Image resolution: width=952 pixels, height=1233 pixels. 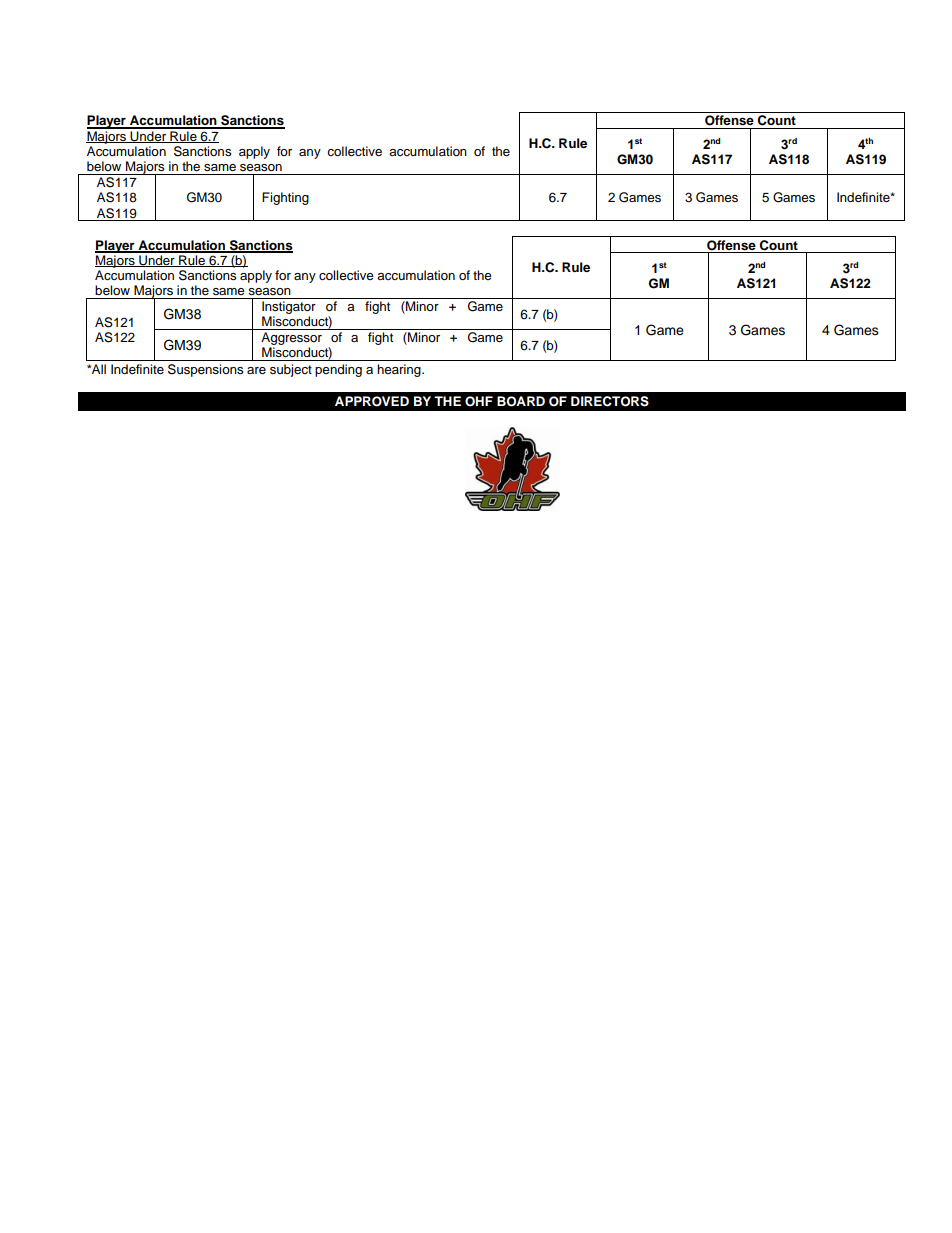 What do you see at coordinates (372, 401) in the screenshot?
I see `APPROVED` at bounding box center [372, 401].
